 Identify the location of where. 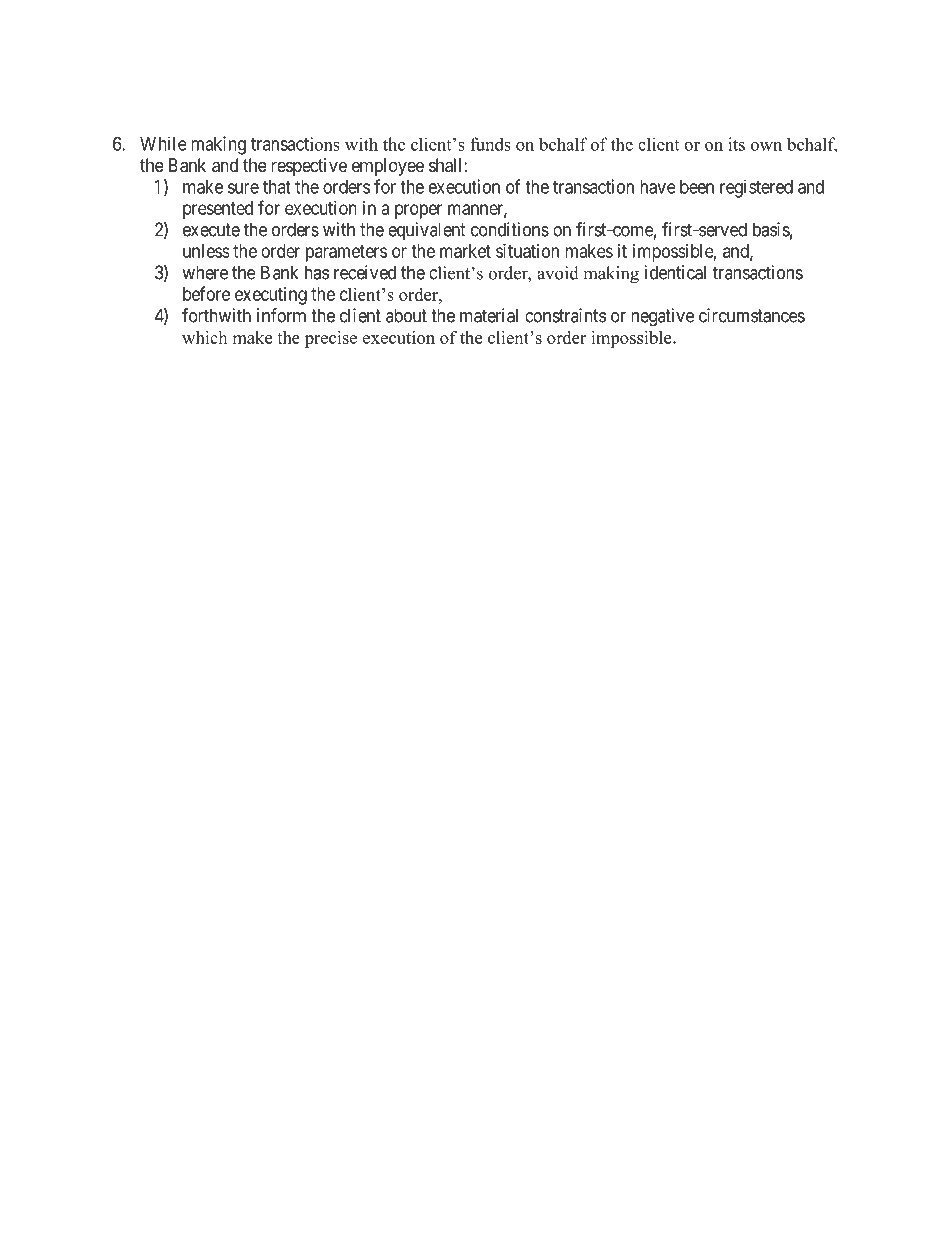
(205, 272).
